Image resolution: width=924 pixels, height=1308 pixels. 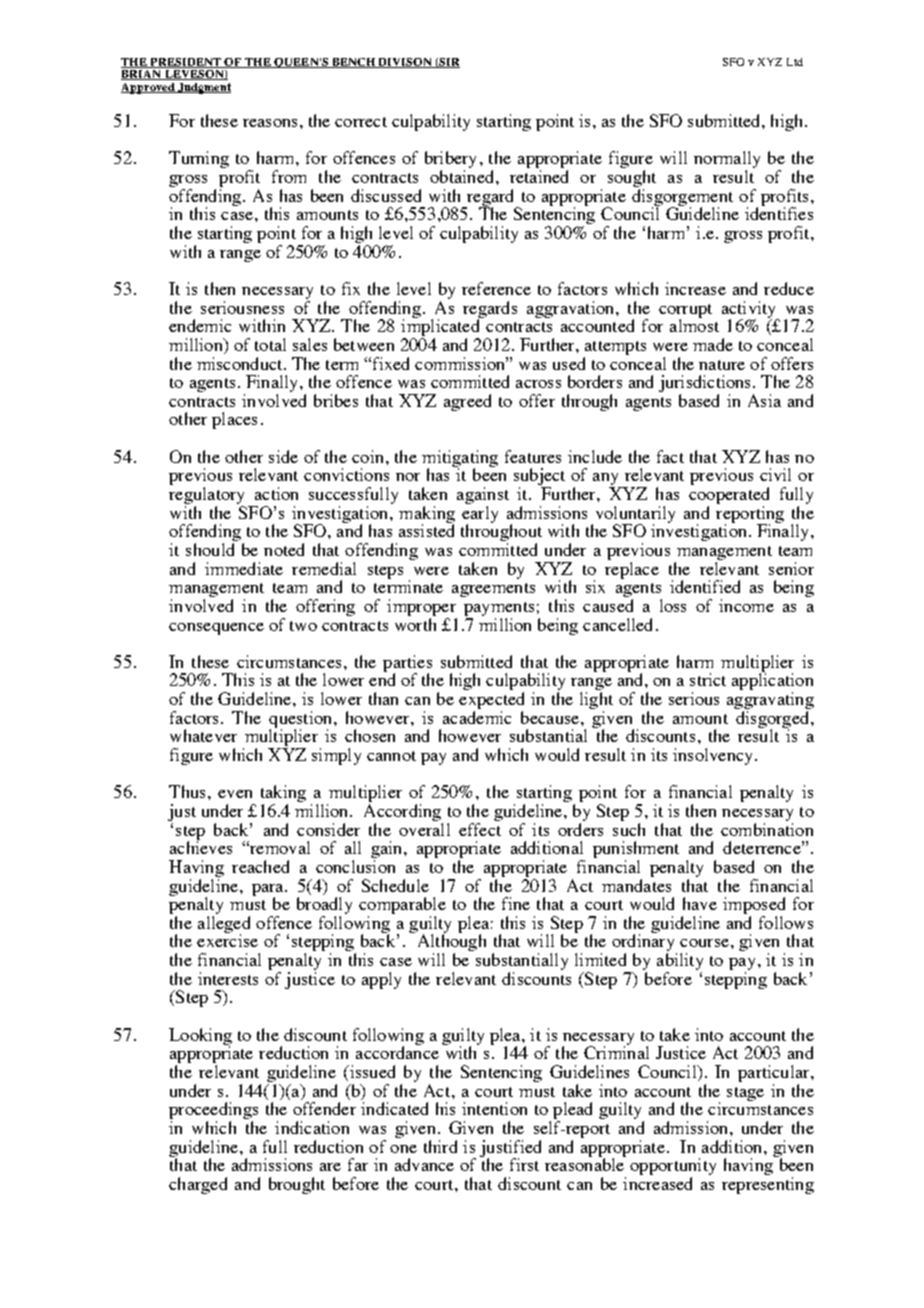 I want to click on third, so click(x=440, y=1146).
